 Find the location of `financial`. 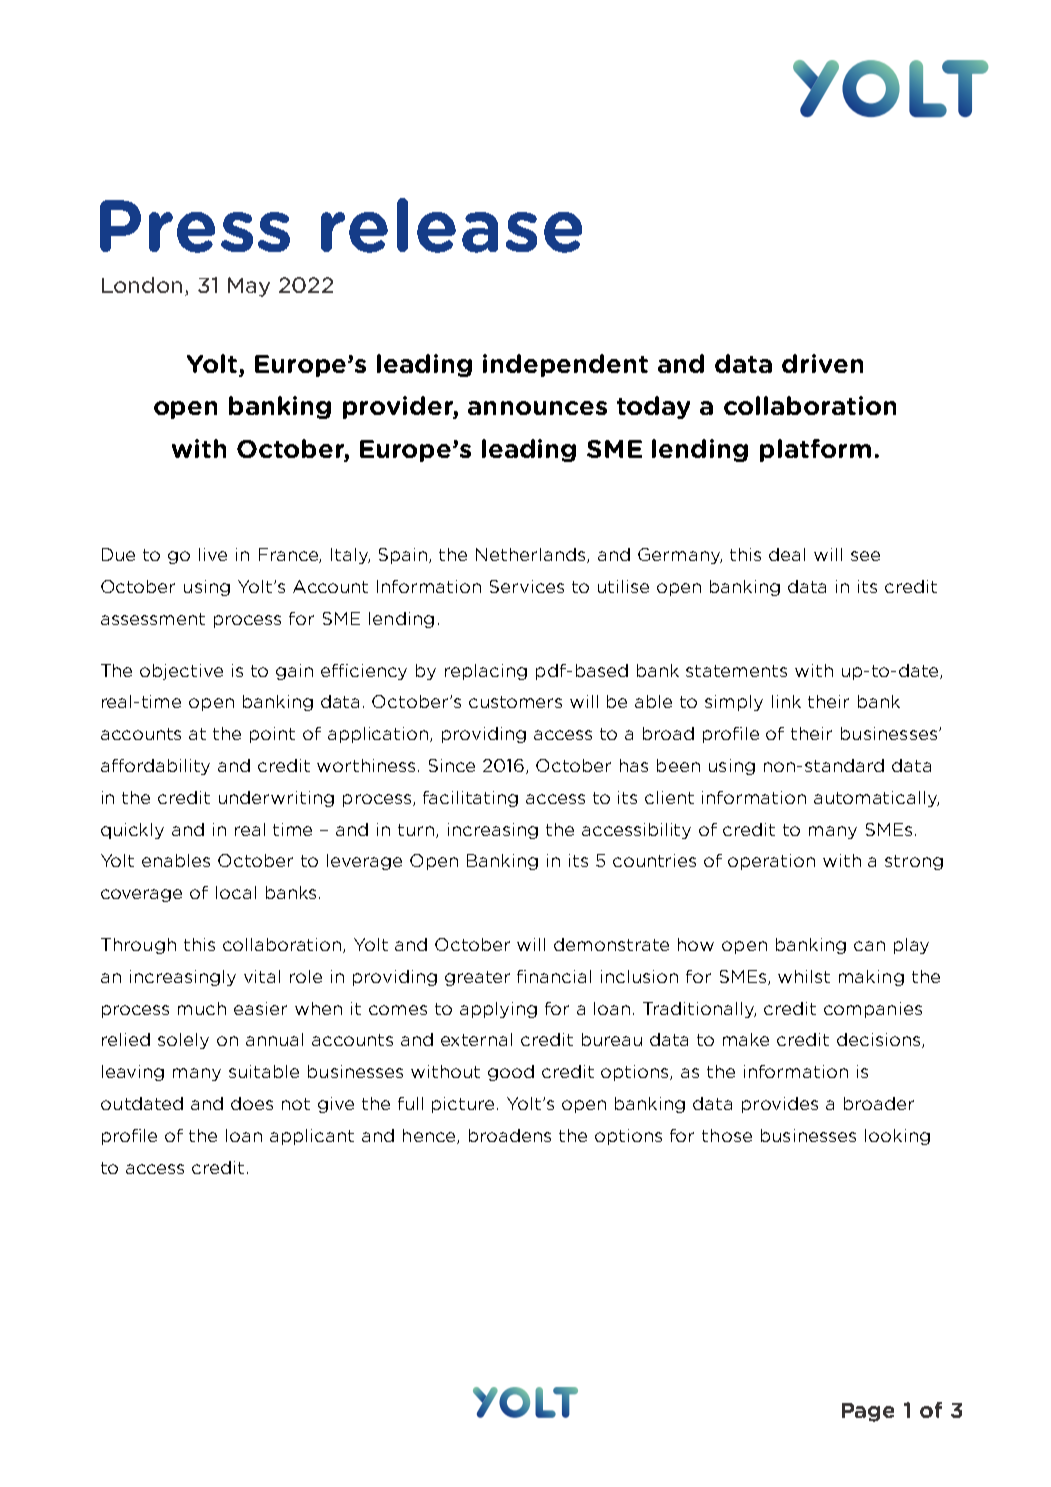

financial is located at coordinates (554, 976).
